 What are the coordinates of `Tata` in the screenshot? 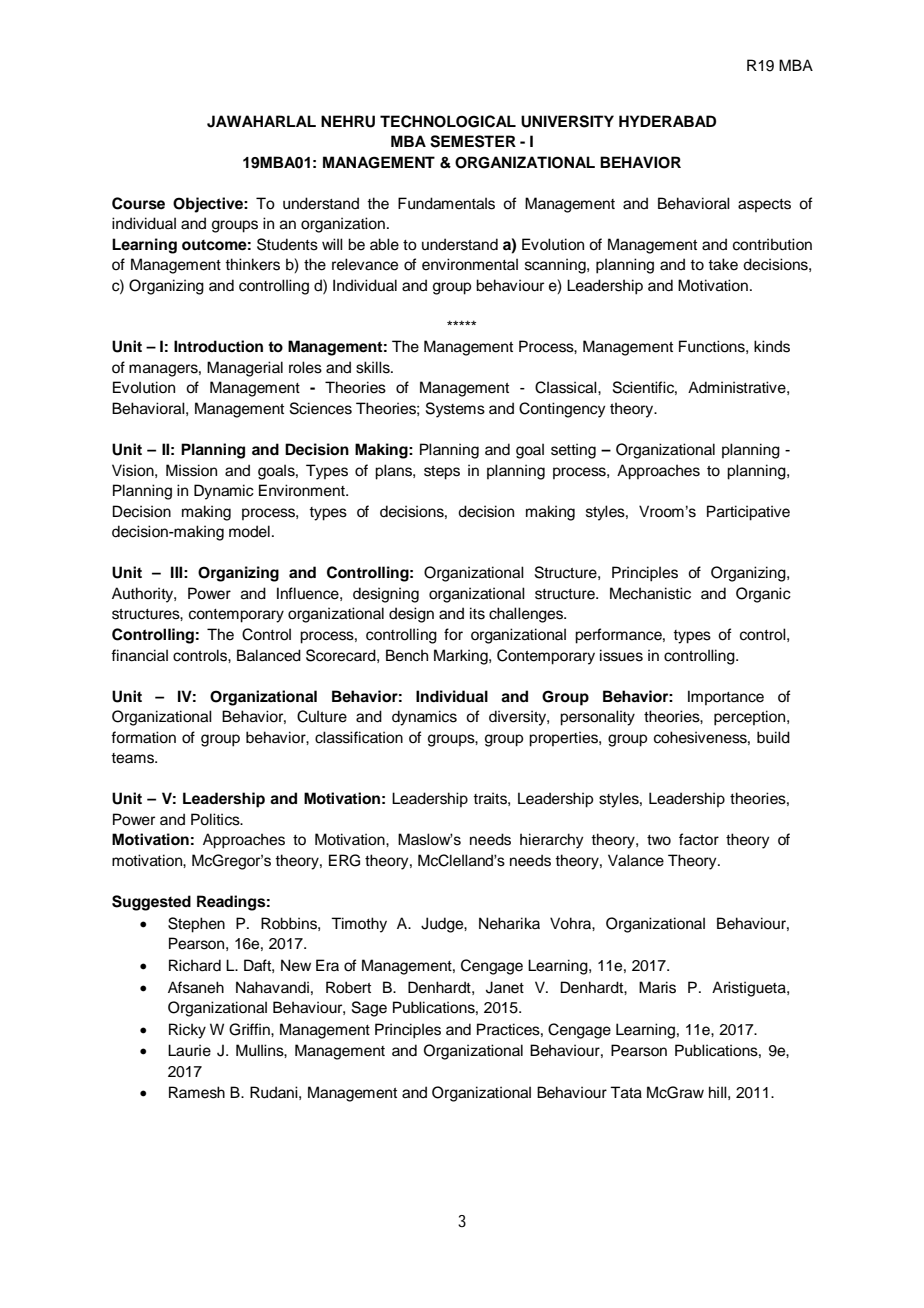 It's located at (626, 1092).
